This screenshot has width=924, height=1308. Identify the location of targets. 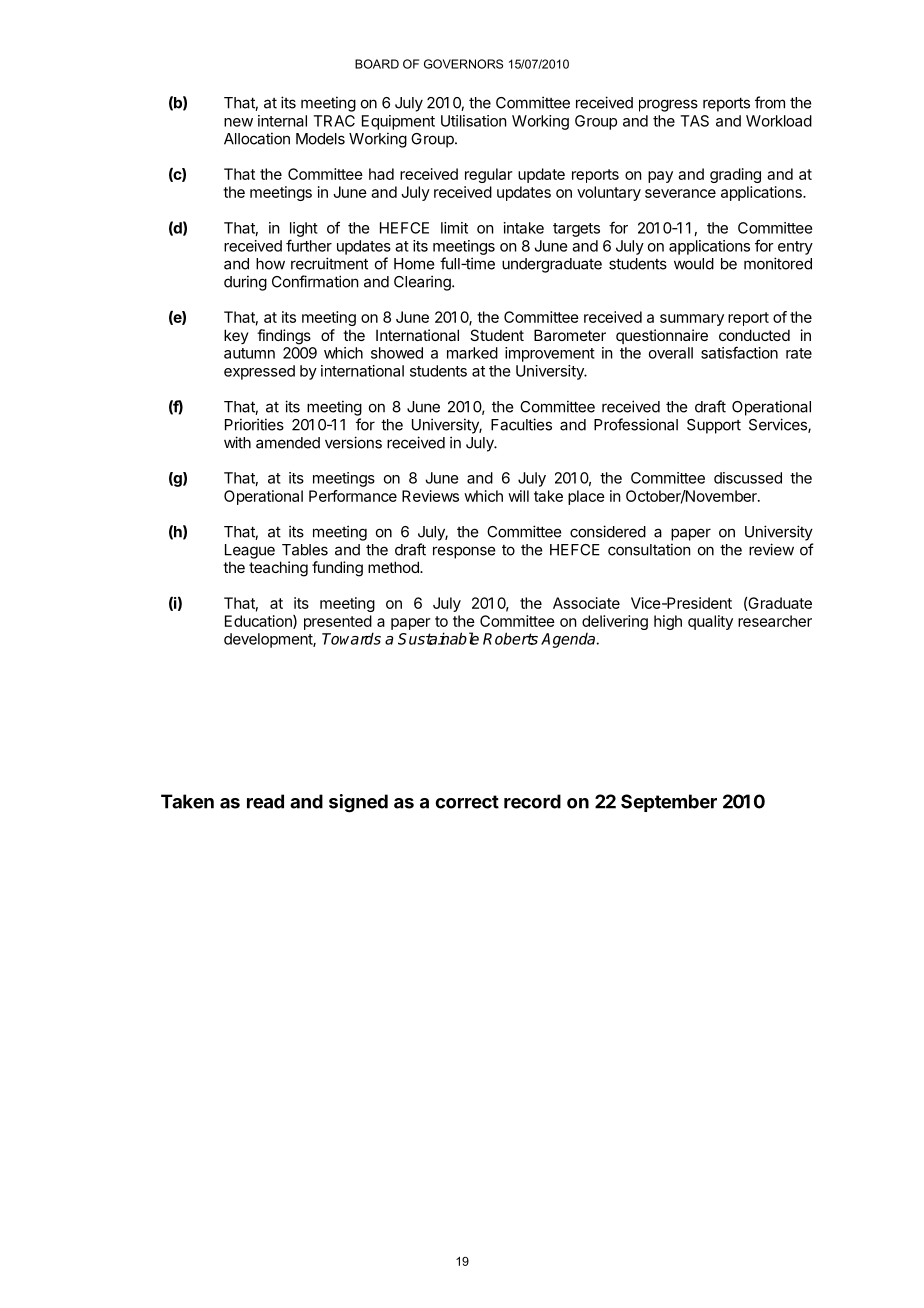
(576, 230).
